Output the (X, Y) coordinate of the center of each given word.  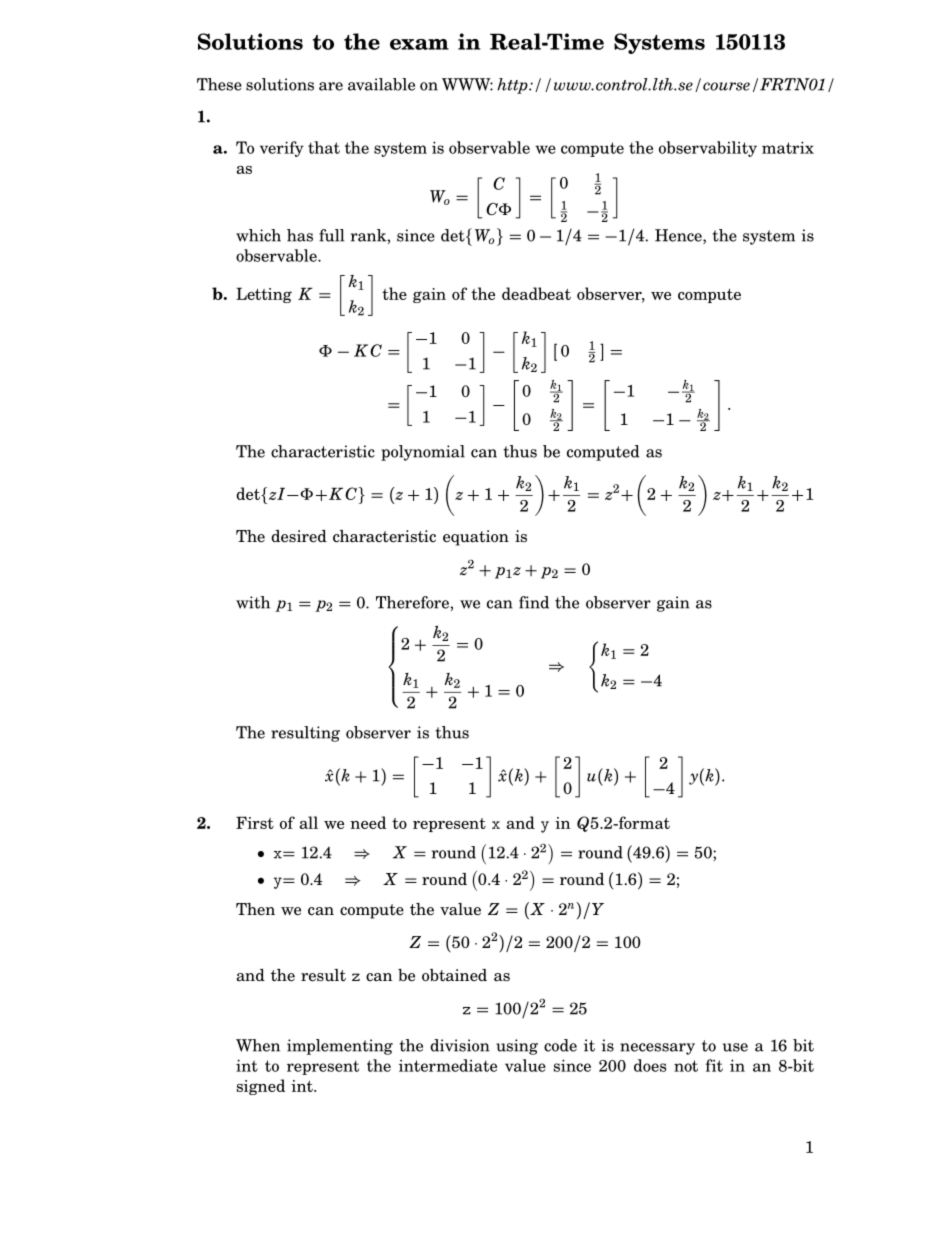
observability (708, 149)
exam (419, 44)
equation (476, 538)
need (368, 822)
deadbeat (536, 293)
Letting (264, 295)
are (331, 86)
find (534, 602)
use (735, 1047)
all (309, 822)
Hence (679, 236)
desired (299, 536)
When (258, 1045)
